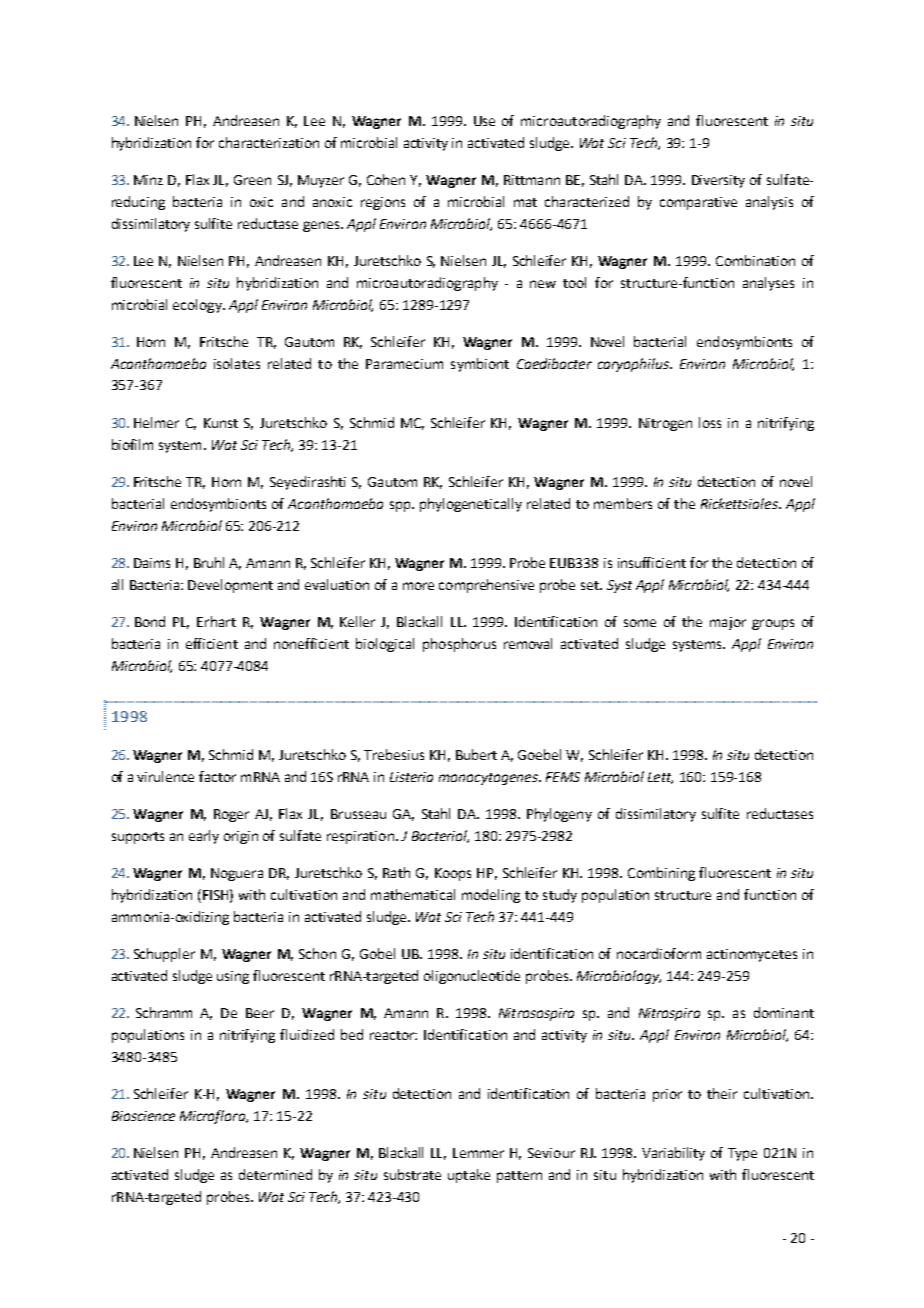  Describe the element at coordinates (469, 1176) in the image. I see `uptake` at that location.
